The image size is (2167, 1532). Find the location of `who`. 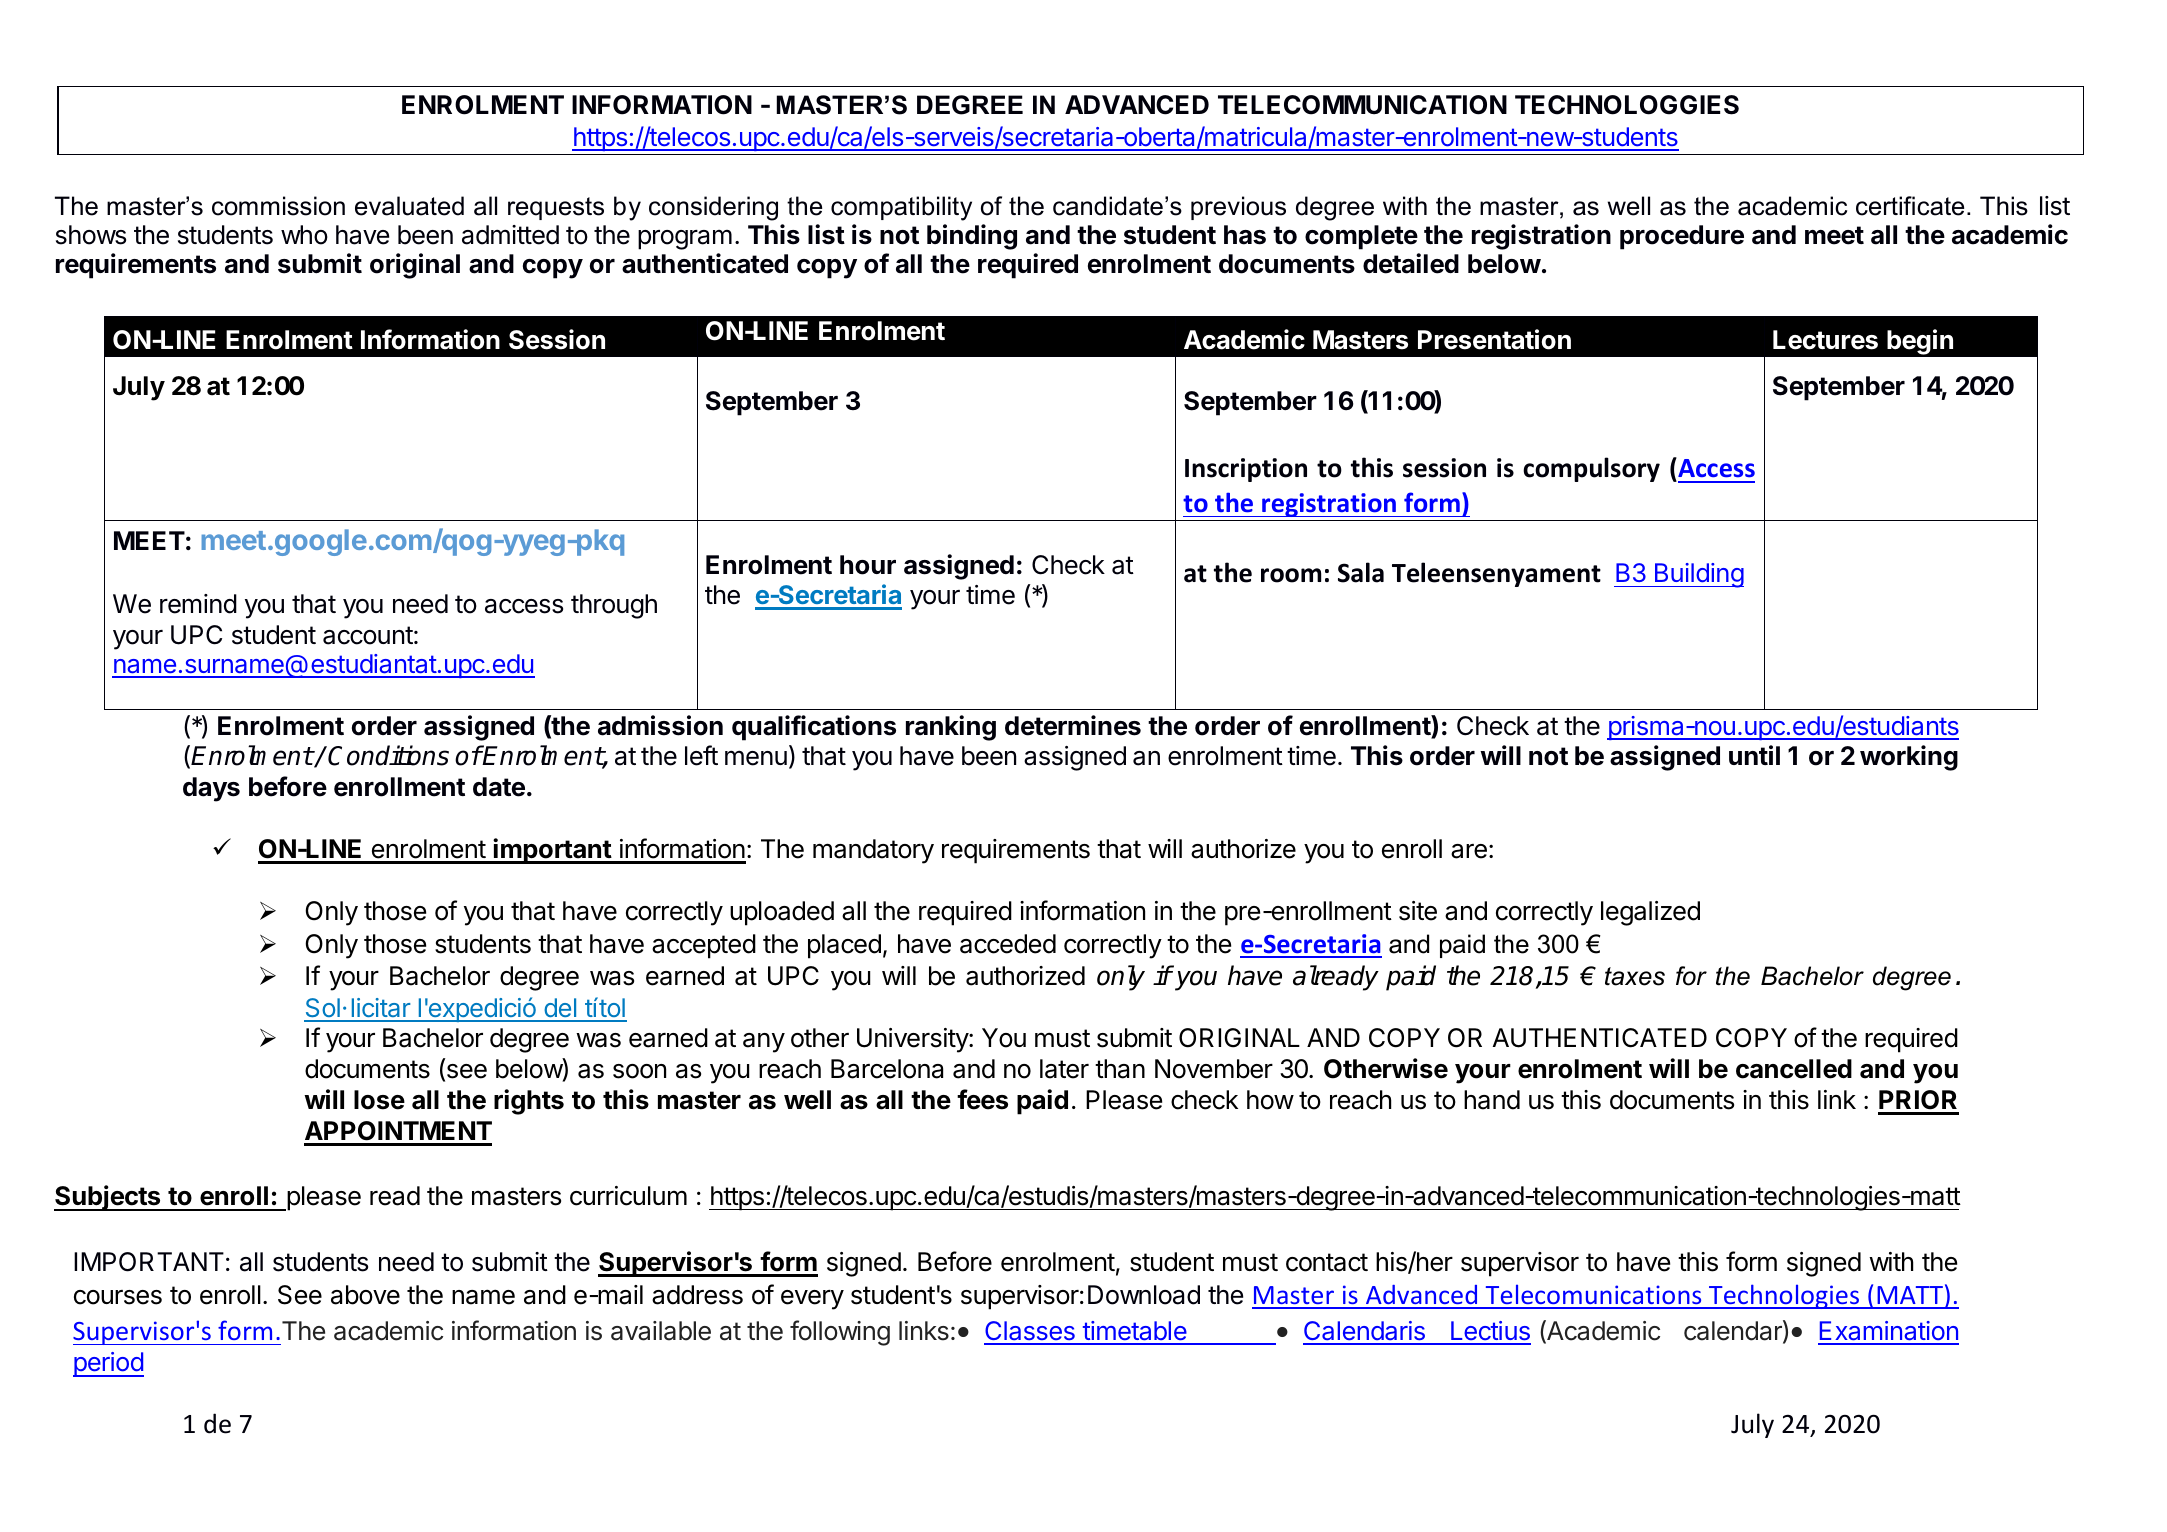

who is located at coordinates (304, 235).
